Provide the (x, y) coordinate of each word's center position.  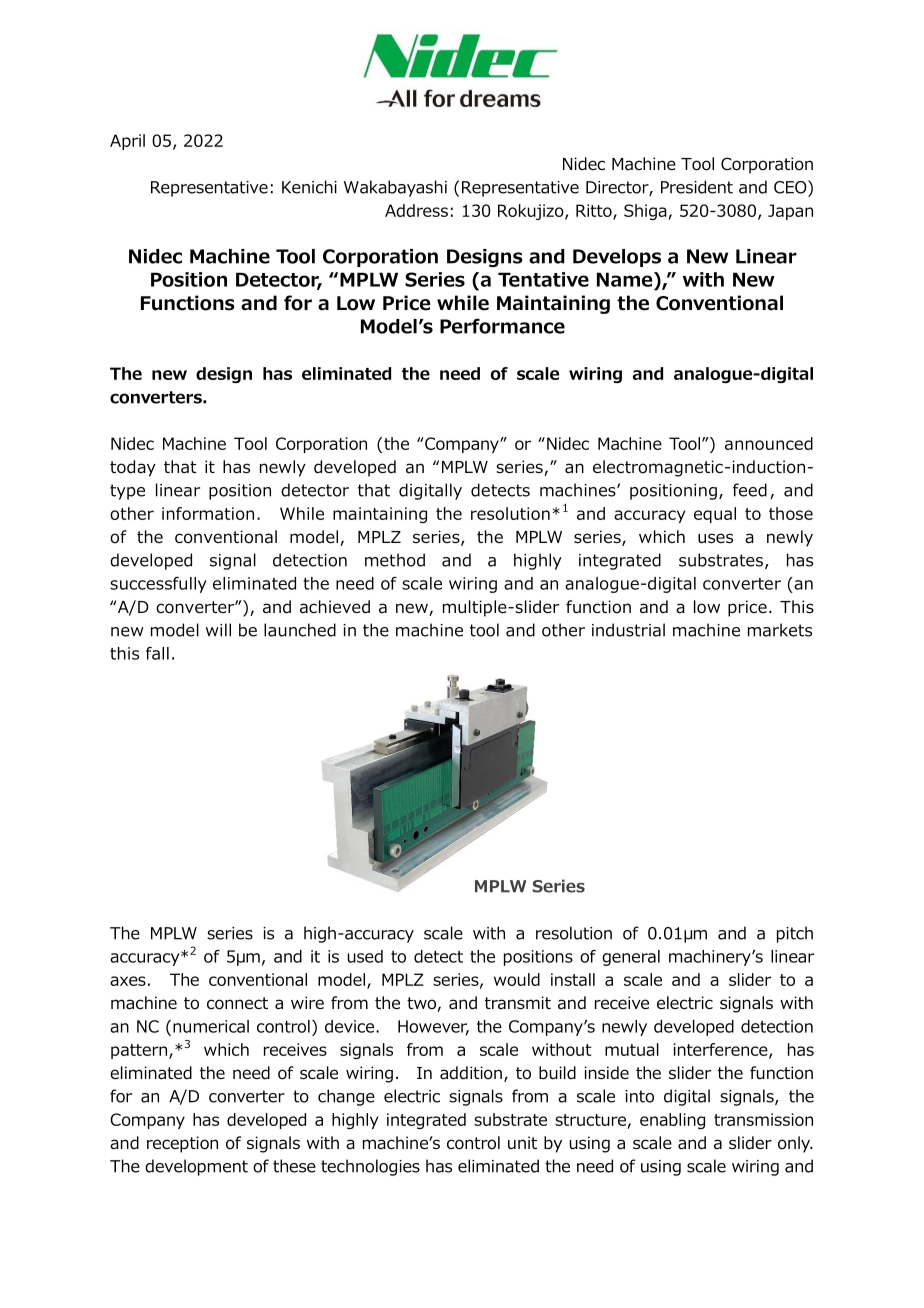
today (133, 468)
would (517, 979)
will (218, 630)
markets (780, 630)
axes (128, 981)
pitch (795, 934)
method (395, 560)
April (127, 142)
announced (769, 443)
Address (416, 210)
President (697, 187)
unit (522, 1142)
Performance (502, 326)
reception (182, 1144)
